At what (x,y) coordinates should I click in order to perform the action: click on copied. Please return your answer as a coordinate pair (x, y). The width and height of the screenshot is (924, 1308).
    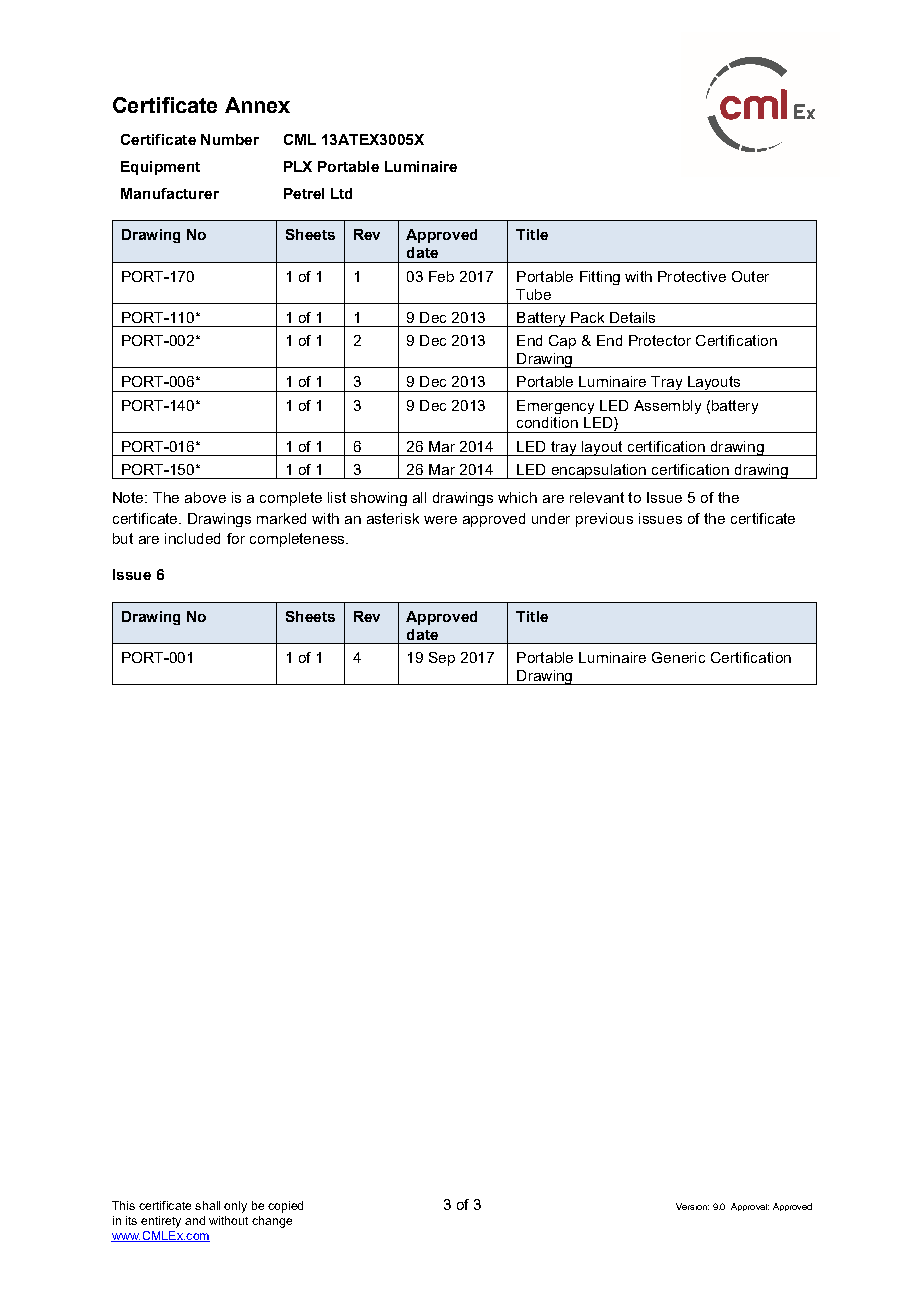
    Looking at the image, I should click on (285, 1207).
